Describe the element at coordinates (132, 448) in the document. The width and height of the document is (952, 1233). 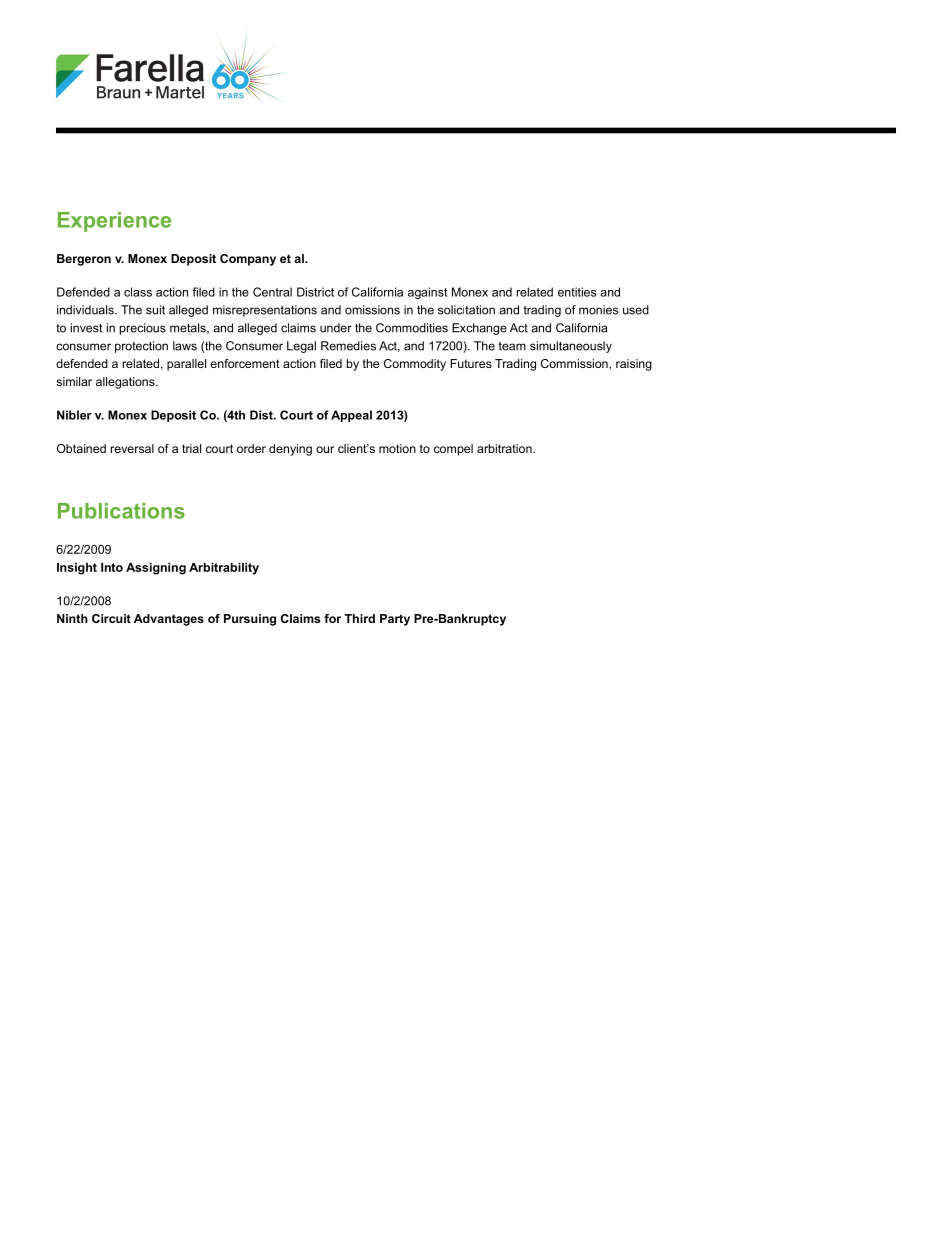
I see `reversal` at that location.
